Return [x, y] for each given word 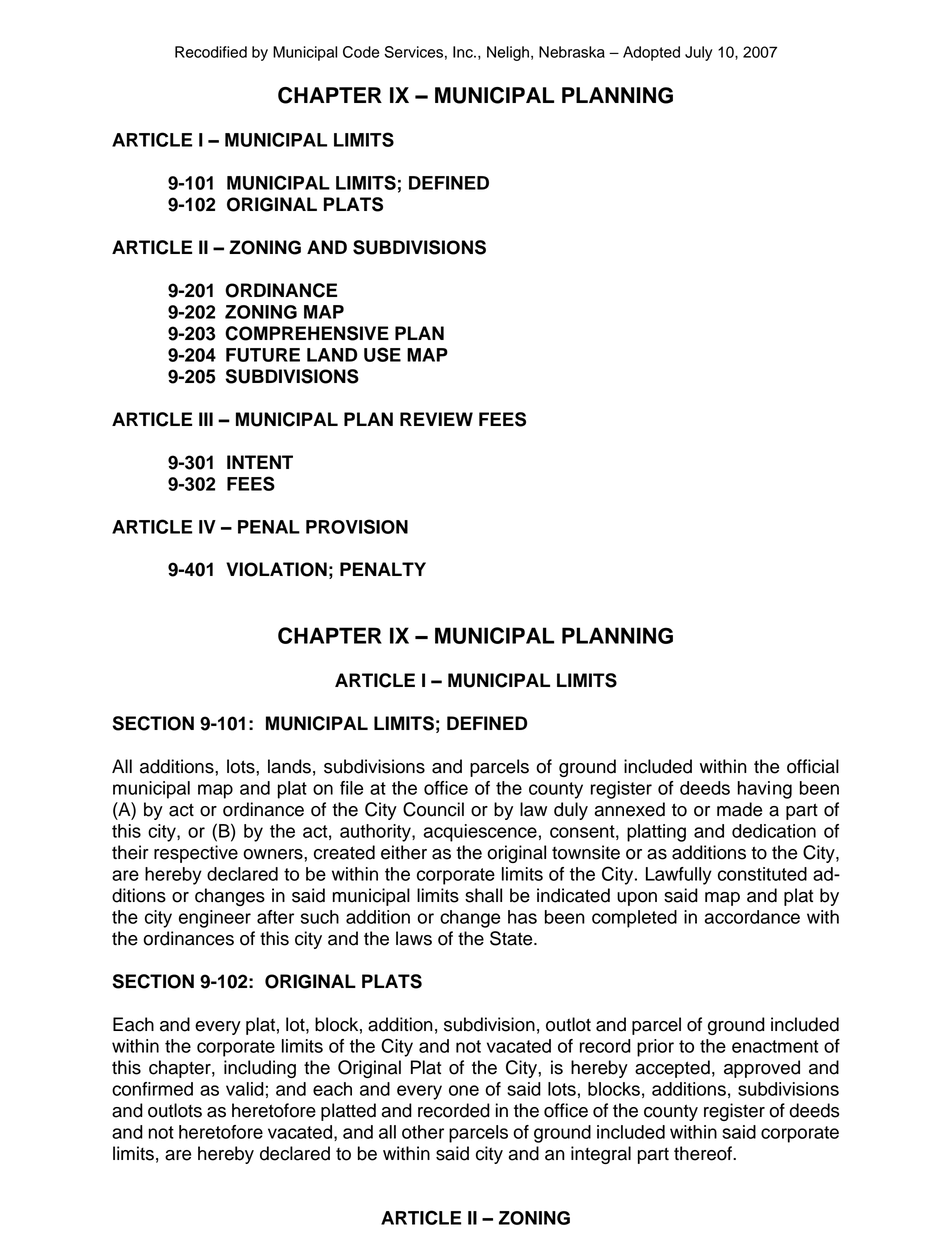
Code [361, 52]
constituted [762, 874]
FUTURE [263, 355]
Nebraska [572, 52]
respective [196, 854]
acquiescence [480, 833]
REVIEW [436, 419]
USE [382, 354]
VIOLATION [276, 569]
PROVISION [357, 526]
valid [245, 1089]
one [464, 1090]
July [699, 53]
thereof [704, 1153]
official [813, 766]
